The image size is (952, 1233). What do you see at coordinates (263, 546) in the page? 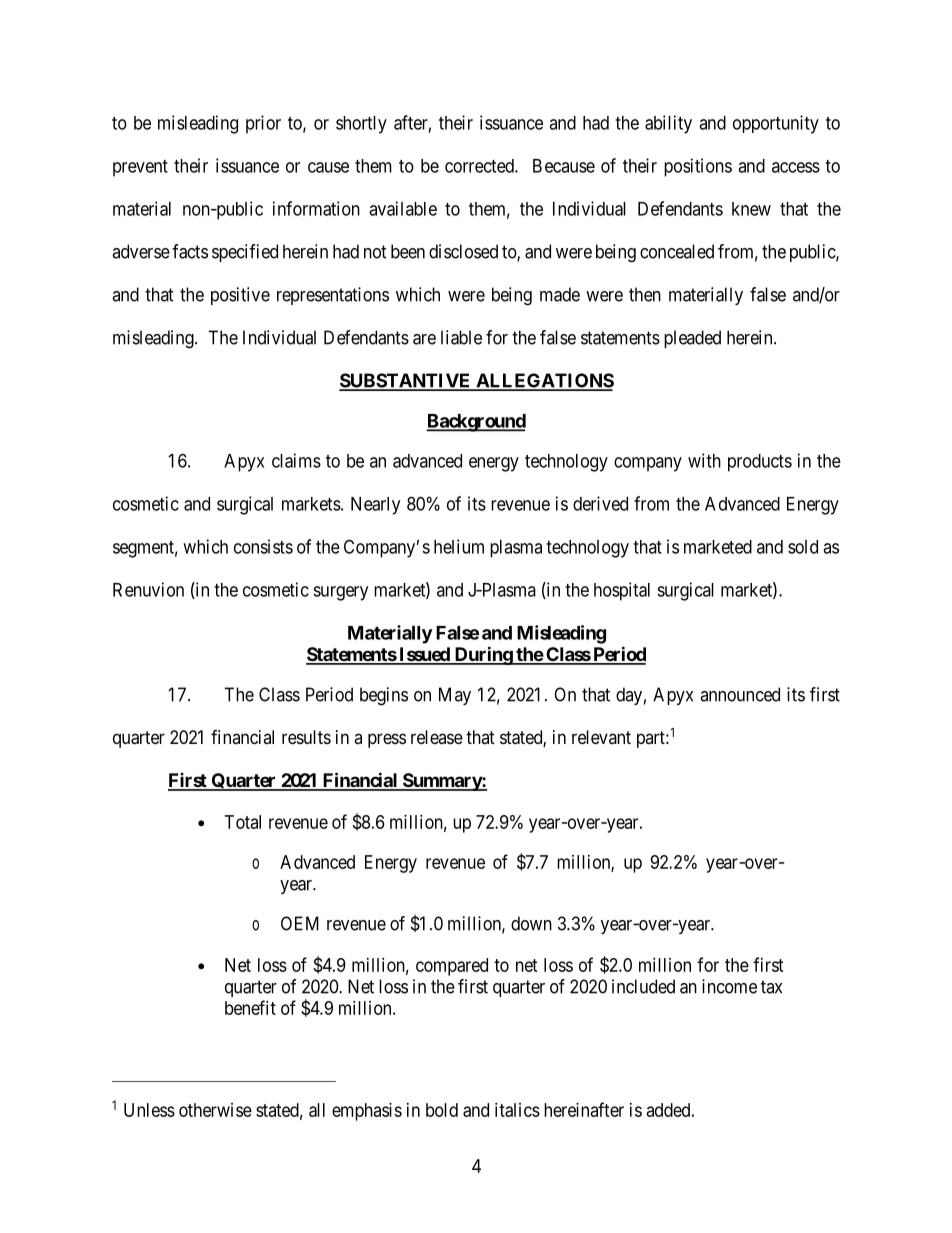
I see `consists` at bounding box center [263, 546].
